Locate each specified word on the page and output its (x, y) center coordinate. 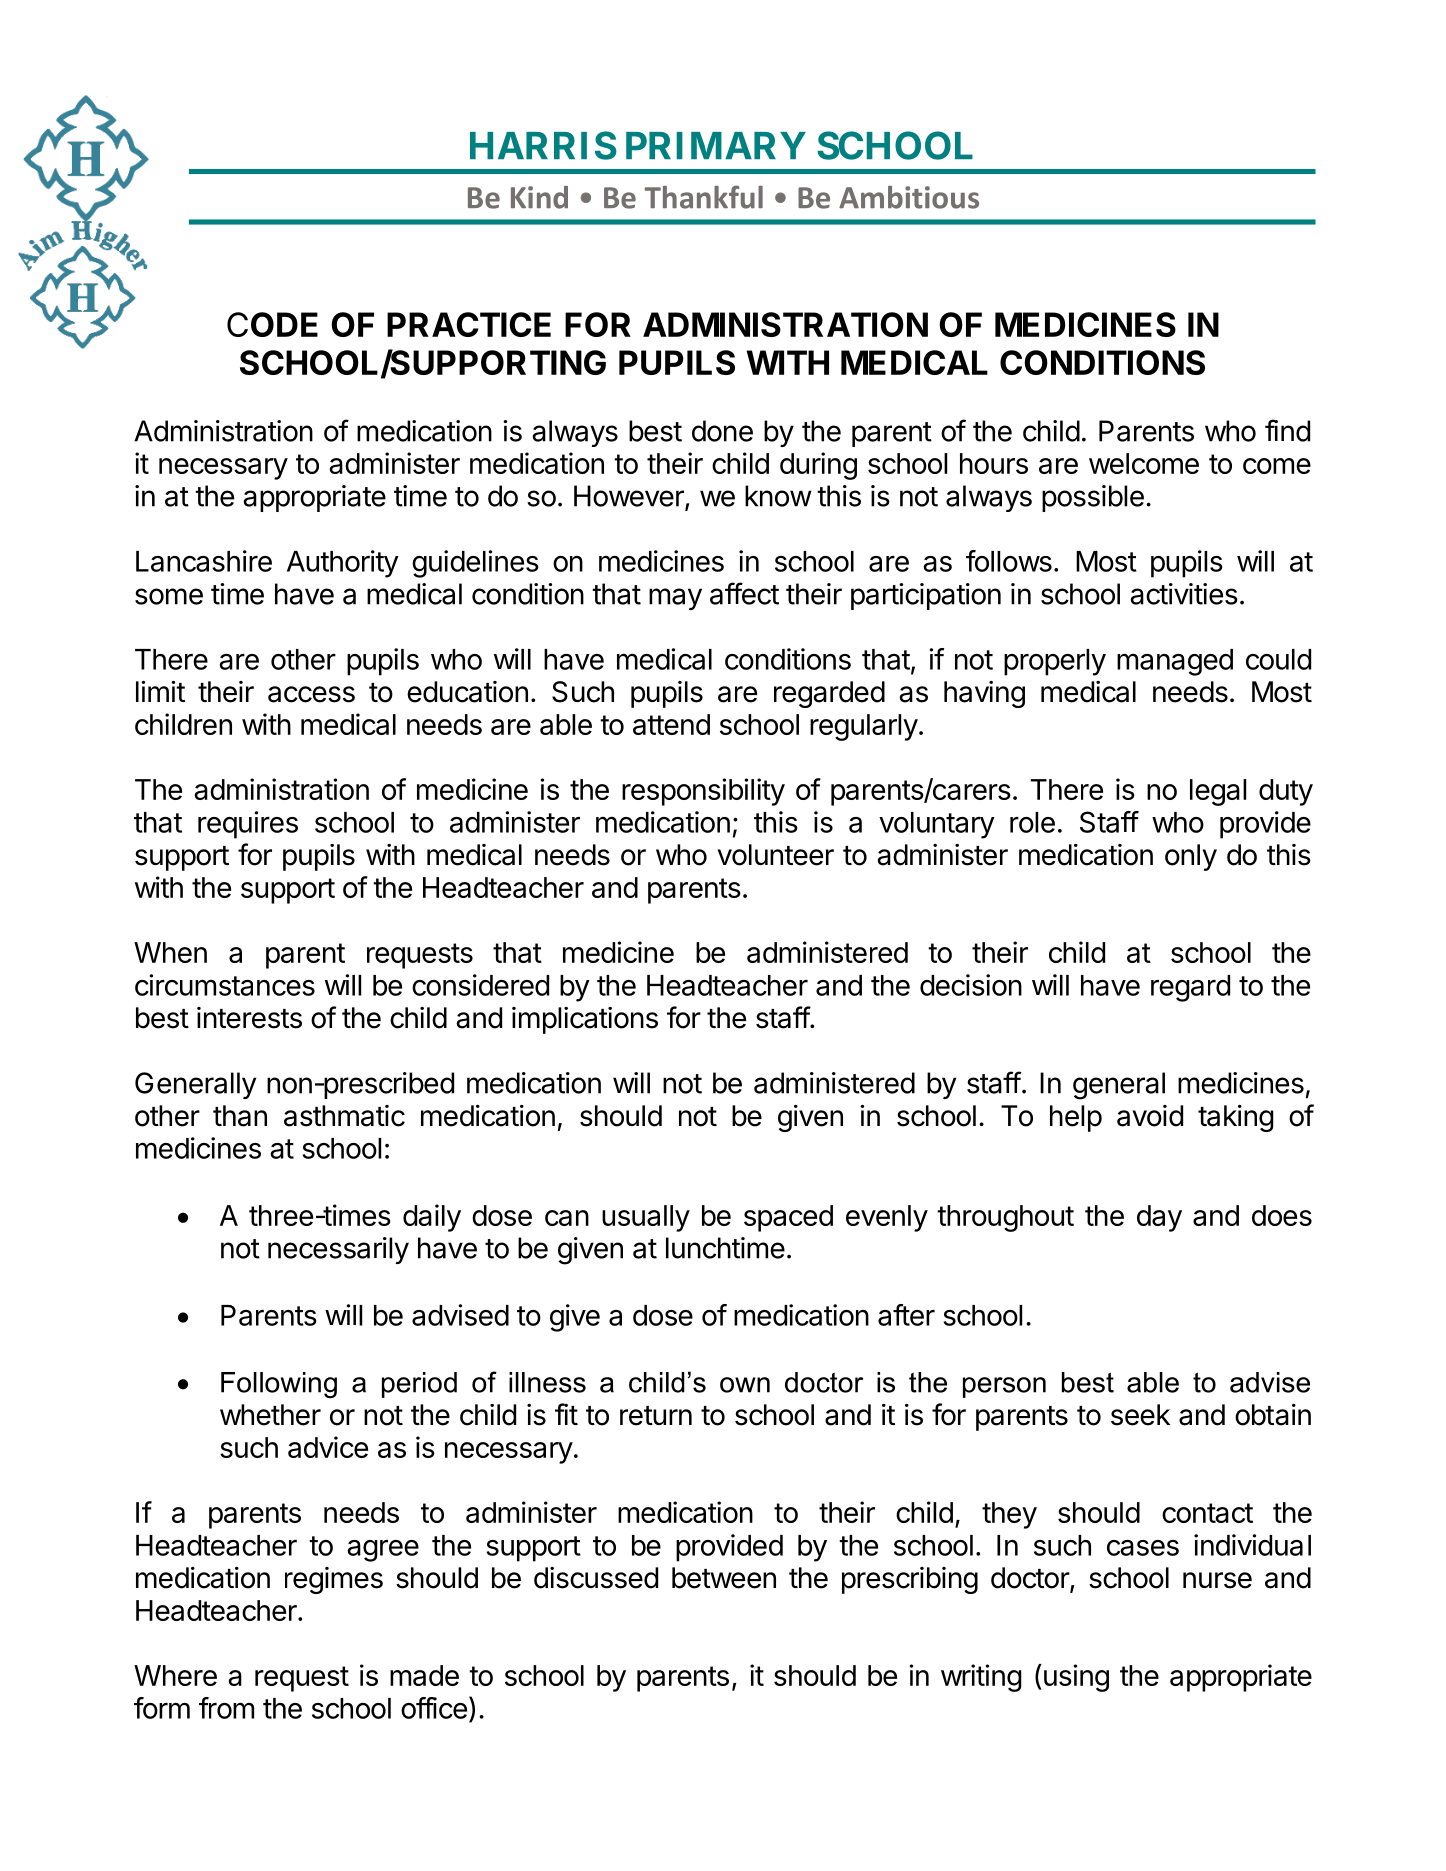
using (1075, 1678)
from (226, 1708)
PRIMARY (716, 145)
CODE (272, 324)
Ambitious (909, 197)
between (724, 1578)
